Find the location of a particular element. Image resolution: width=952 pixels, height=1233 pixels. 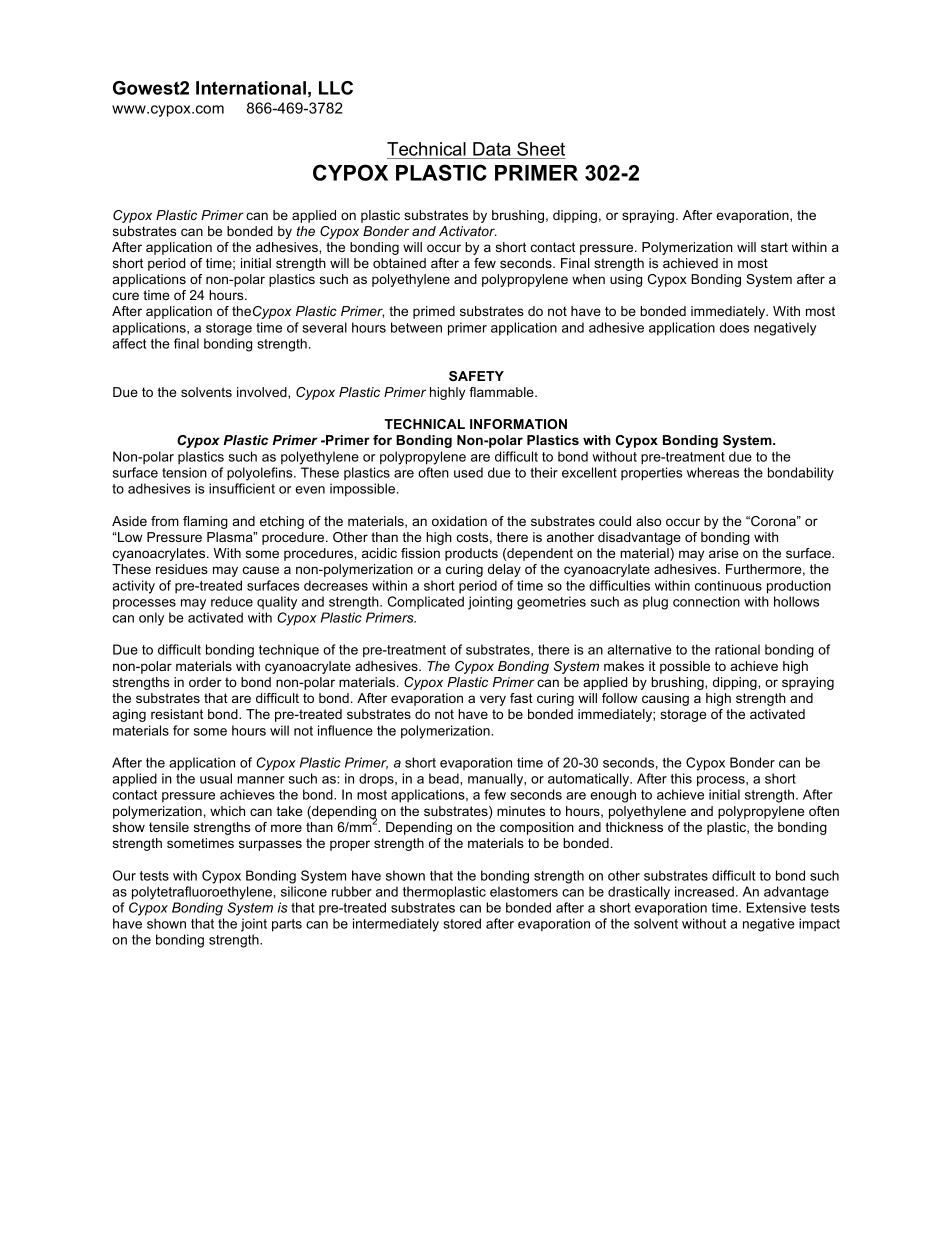

SAFETY is located at coordinates (476, 376).
